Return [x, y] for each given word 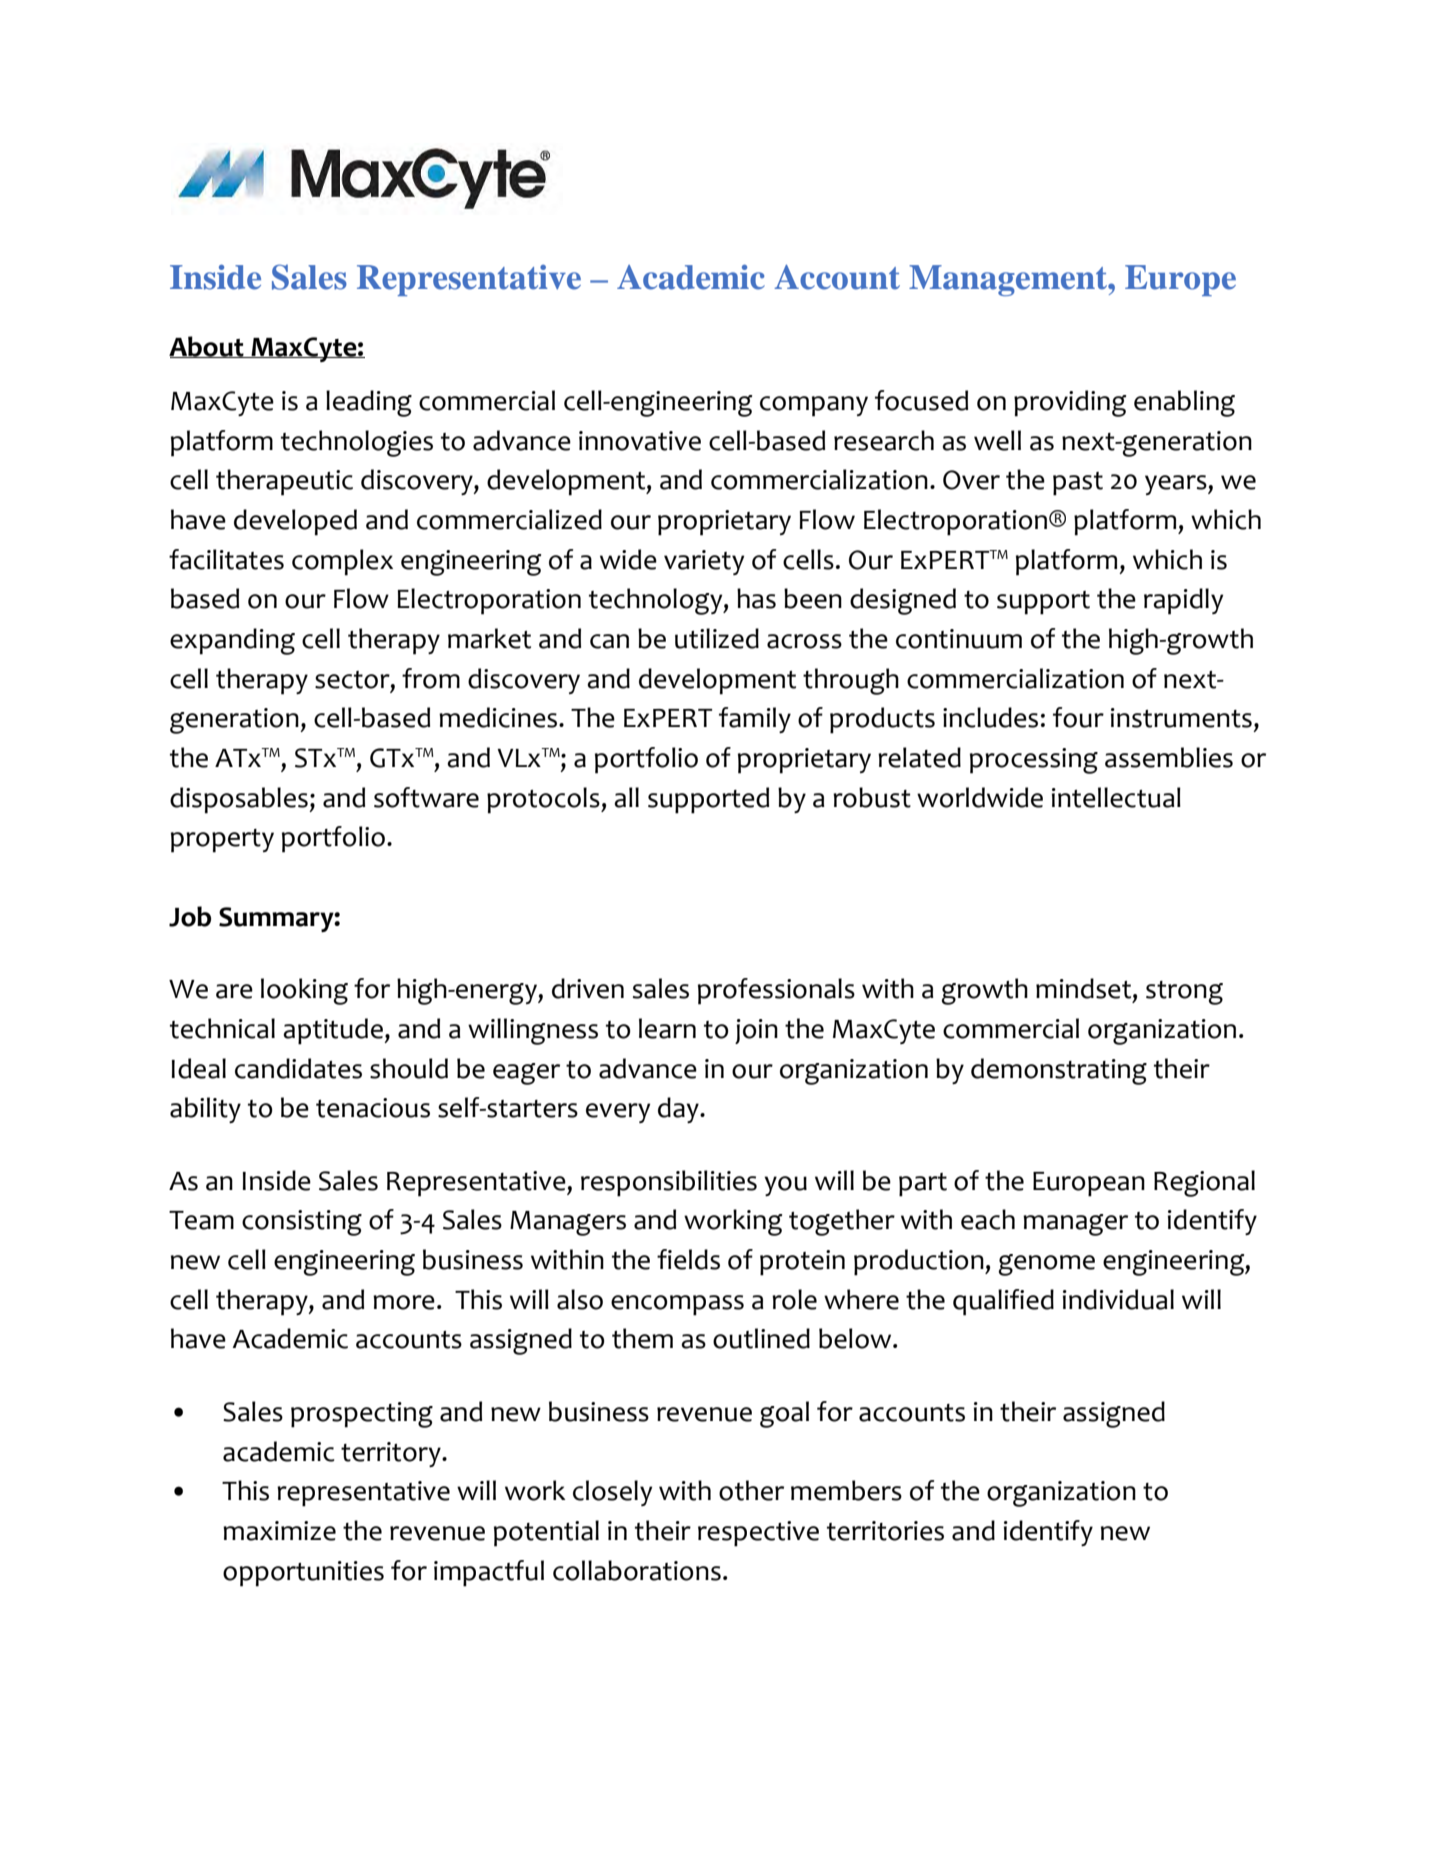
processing [1034, 761]
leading [369, 403]
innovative [640, 441]
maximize [279, 1531]
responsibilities [669, 1183]
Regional [1204, 1183]
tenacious [373, 1108]
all [626, 797]
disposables [240, 800]
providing [1070, 403]
